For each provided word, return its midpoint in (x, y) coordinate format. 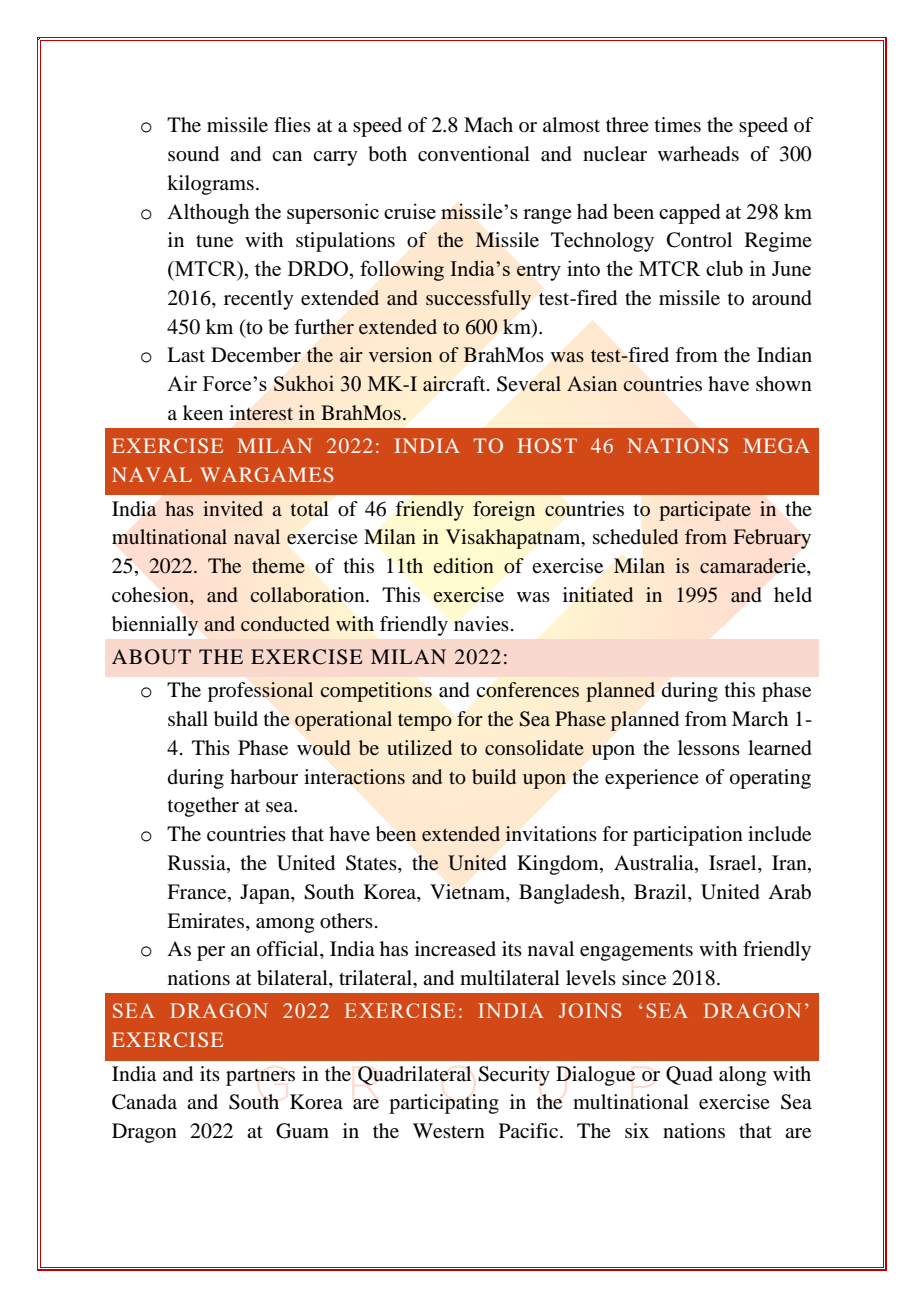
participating (444, 1104)
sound (193, 154)
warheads (698, 154)
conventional (474, 154)
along (742, 1076)
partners (260, 1077)
